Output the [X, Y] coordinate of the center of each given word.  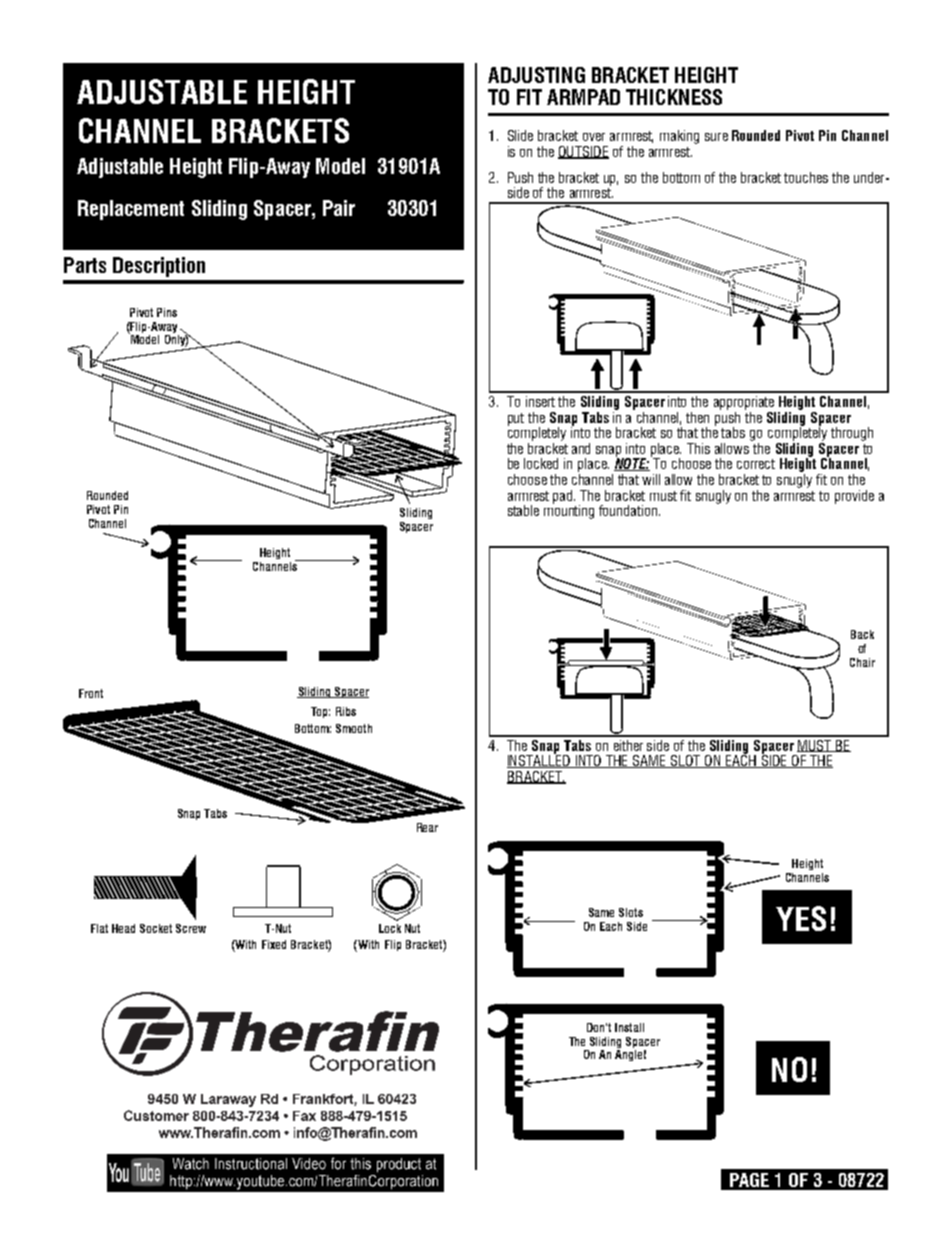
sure [716, 137]
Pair [339, 208]
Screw [191, 928]
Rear [427, 827]
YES [801, 918]
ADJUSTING [536, 75]
